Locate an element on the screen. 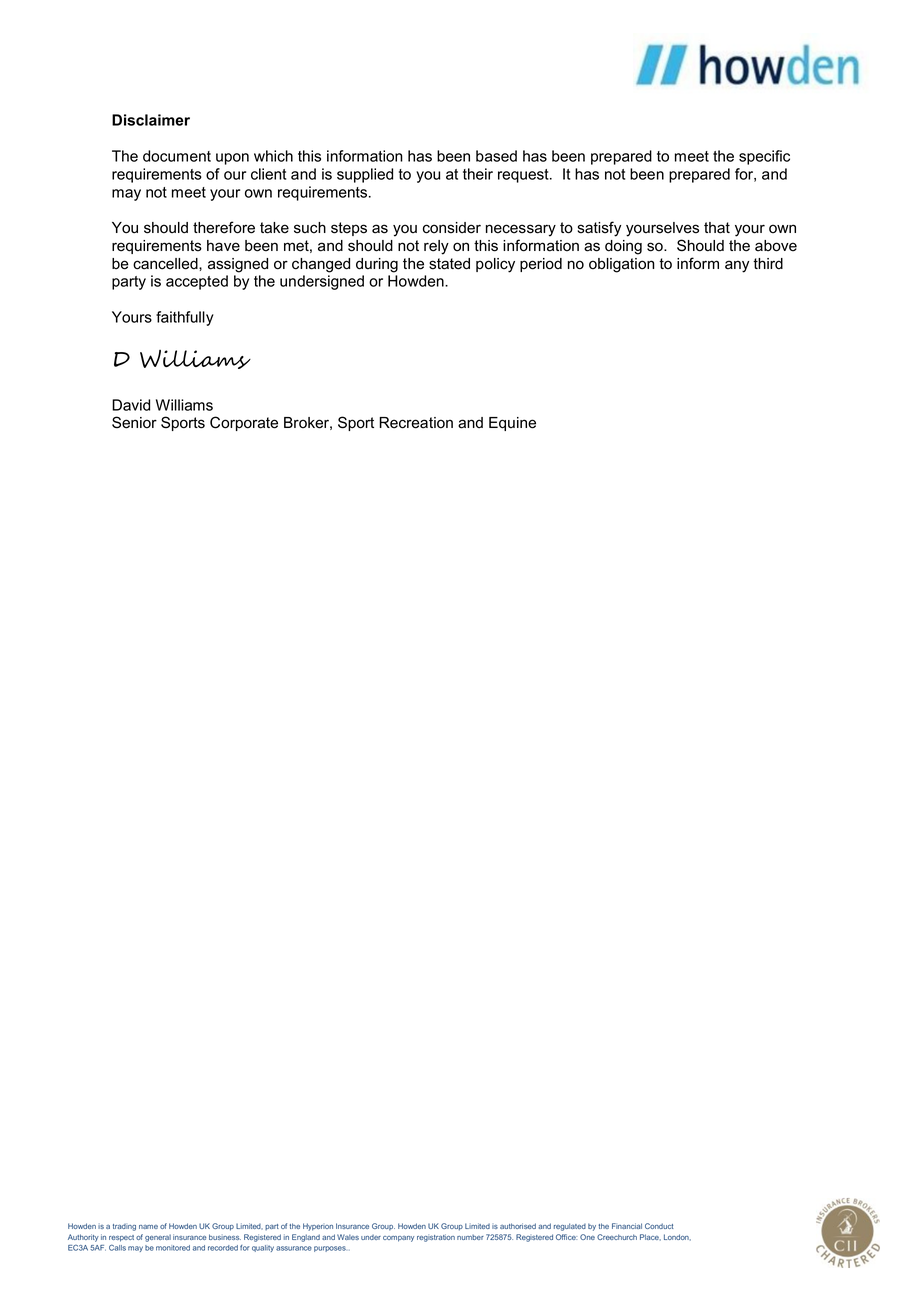 The width and height of the screenshot is (924, 1308). Conduct is located at coordinates (659, 1226).
